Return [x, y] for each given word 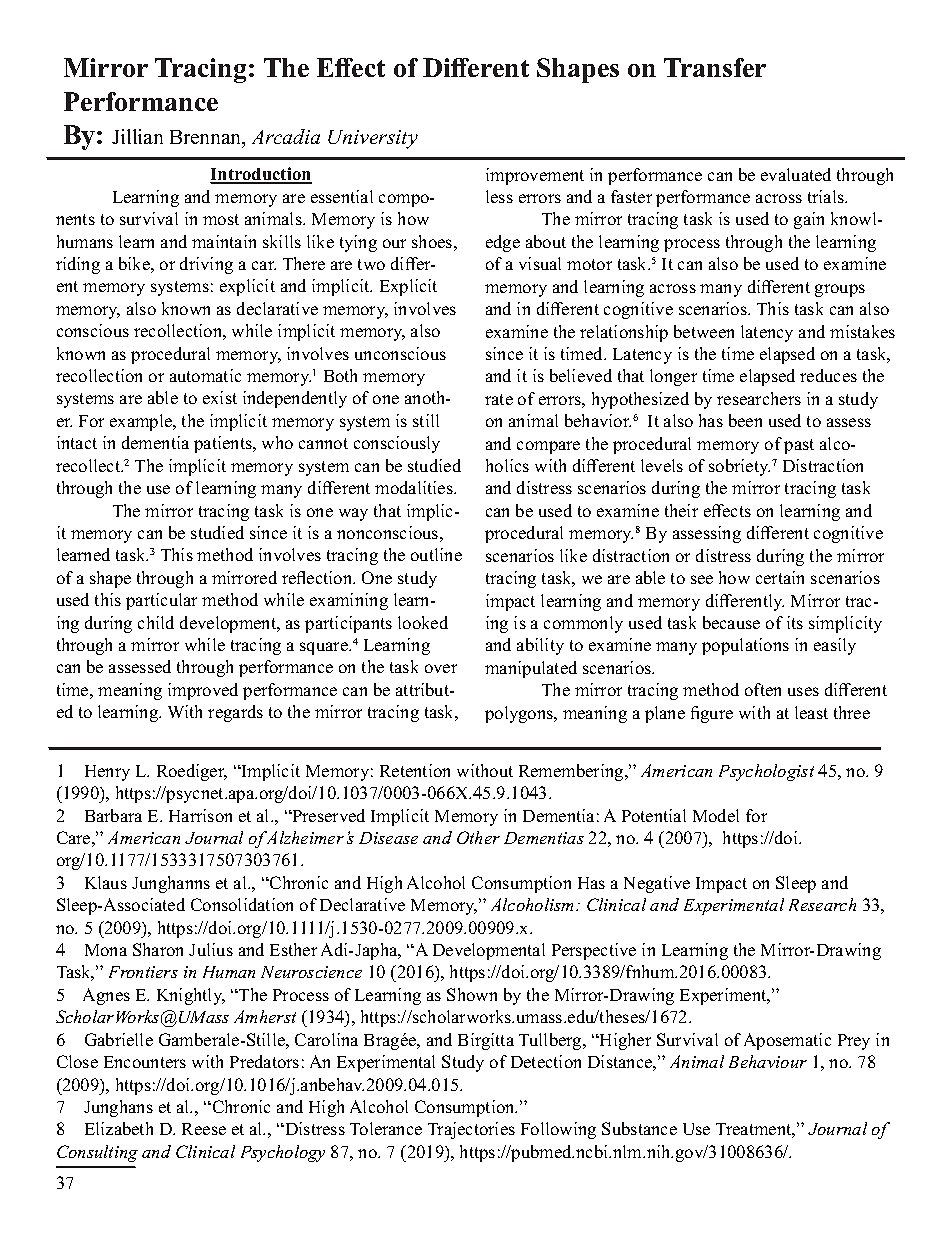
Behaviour [768, 1061]
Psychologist [766, 772]
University [373, 139]
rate [499, 399]
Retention [415, 770]
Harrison [200, 815]
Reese [204, 1129]
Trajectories [471, 1130]
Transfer [715, 67]
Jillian [137, 136]
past [799, 446]
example [142, 422]
